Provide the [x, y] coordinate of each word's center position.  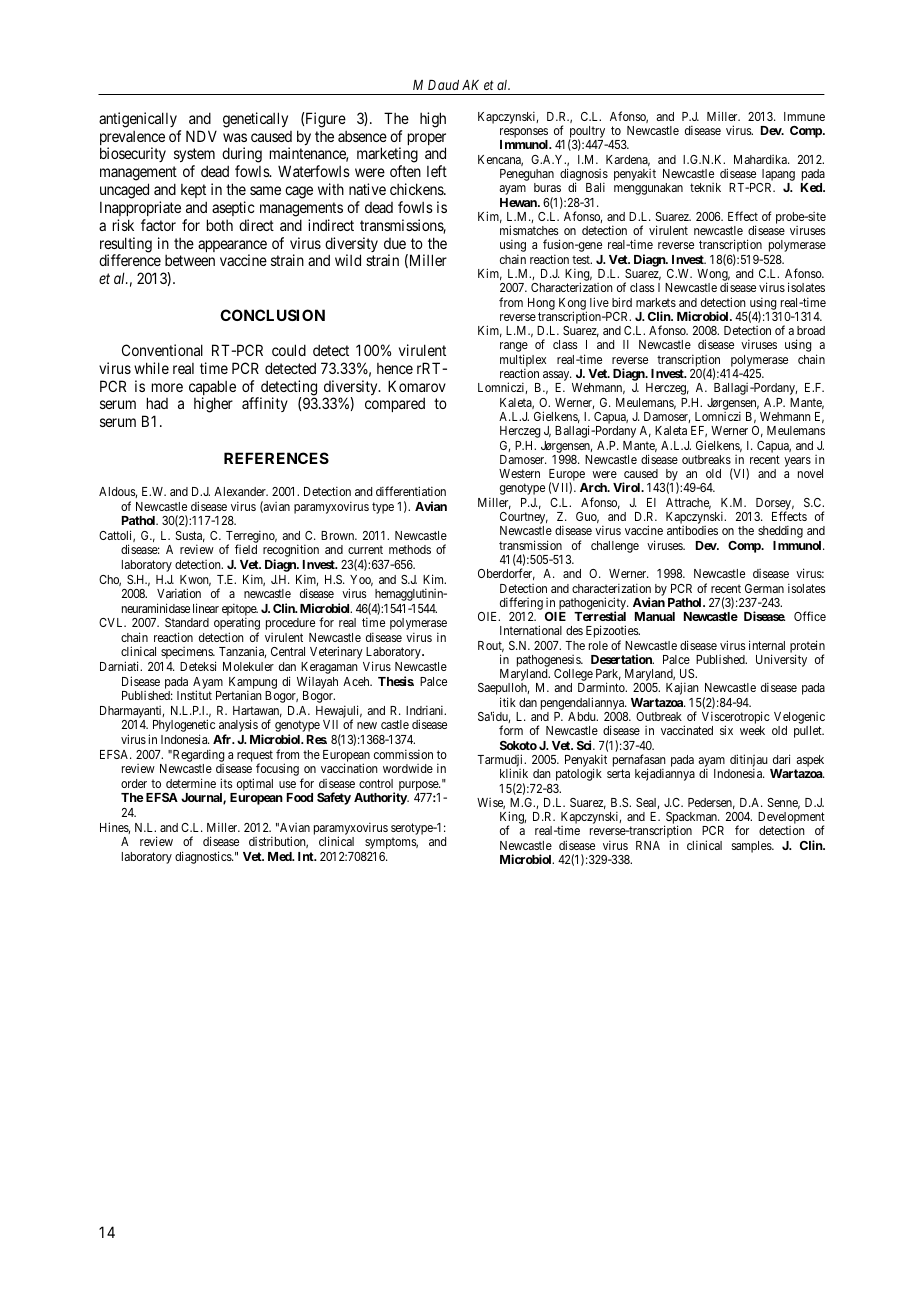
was [235, 137]
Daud [443, 85]
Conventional [162, 350]
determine [191, 783]
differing [521, 603]
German [764, 588]
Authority [381, 798]
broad [811, 330]
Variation [179, 593]
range [514, 348]
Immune [804, 116]
